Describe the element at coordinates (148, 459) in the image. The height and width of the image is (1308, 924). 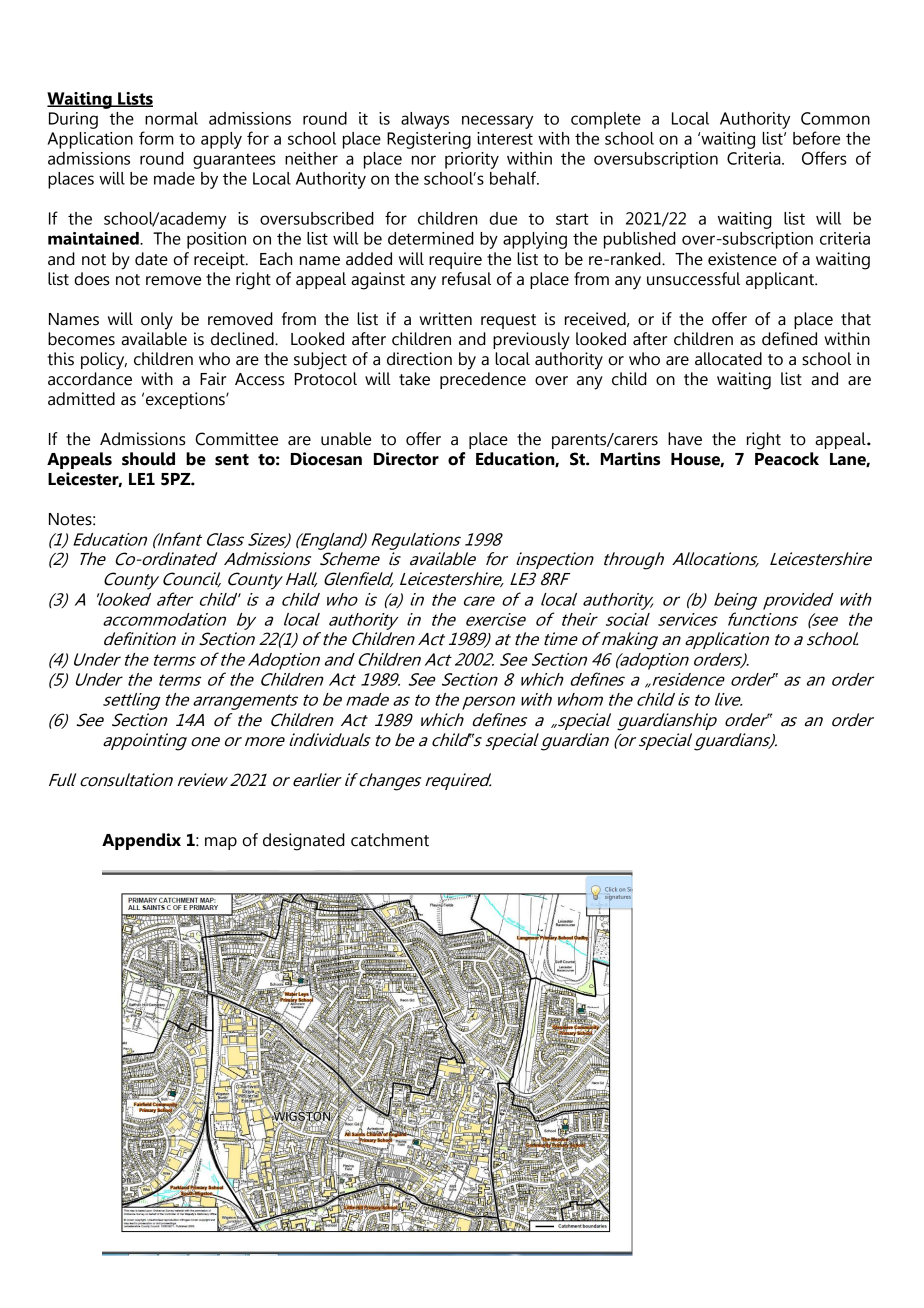
I see `should` at that location.
